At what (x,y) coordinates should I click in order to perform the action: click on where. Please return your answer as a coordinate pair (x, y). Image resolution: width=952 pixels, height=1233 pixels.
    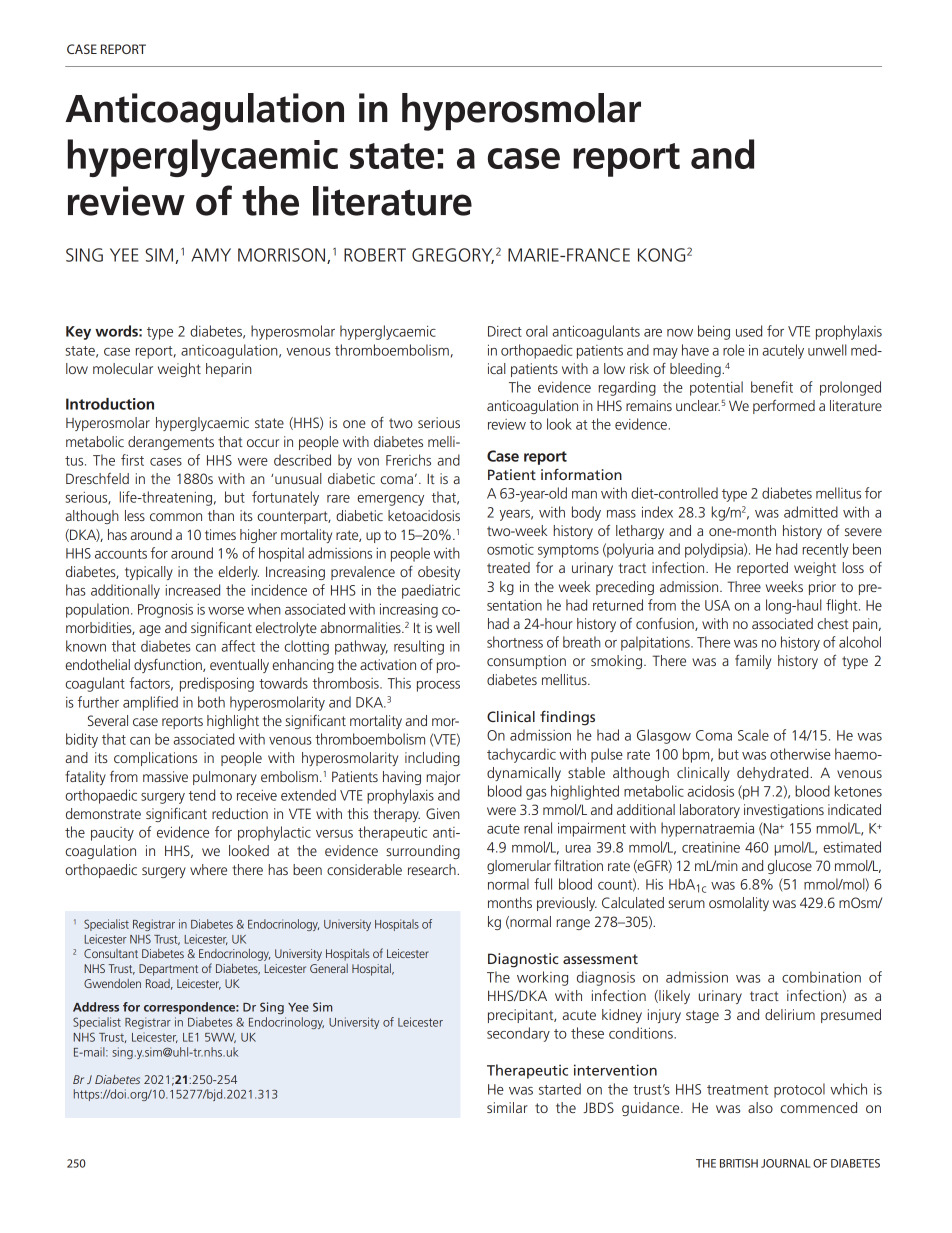
    Looking at the image, I should click on (208, 869).
